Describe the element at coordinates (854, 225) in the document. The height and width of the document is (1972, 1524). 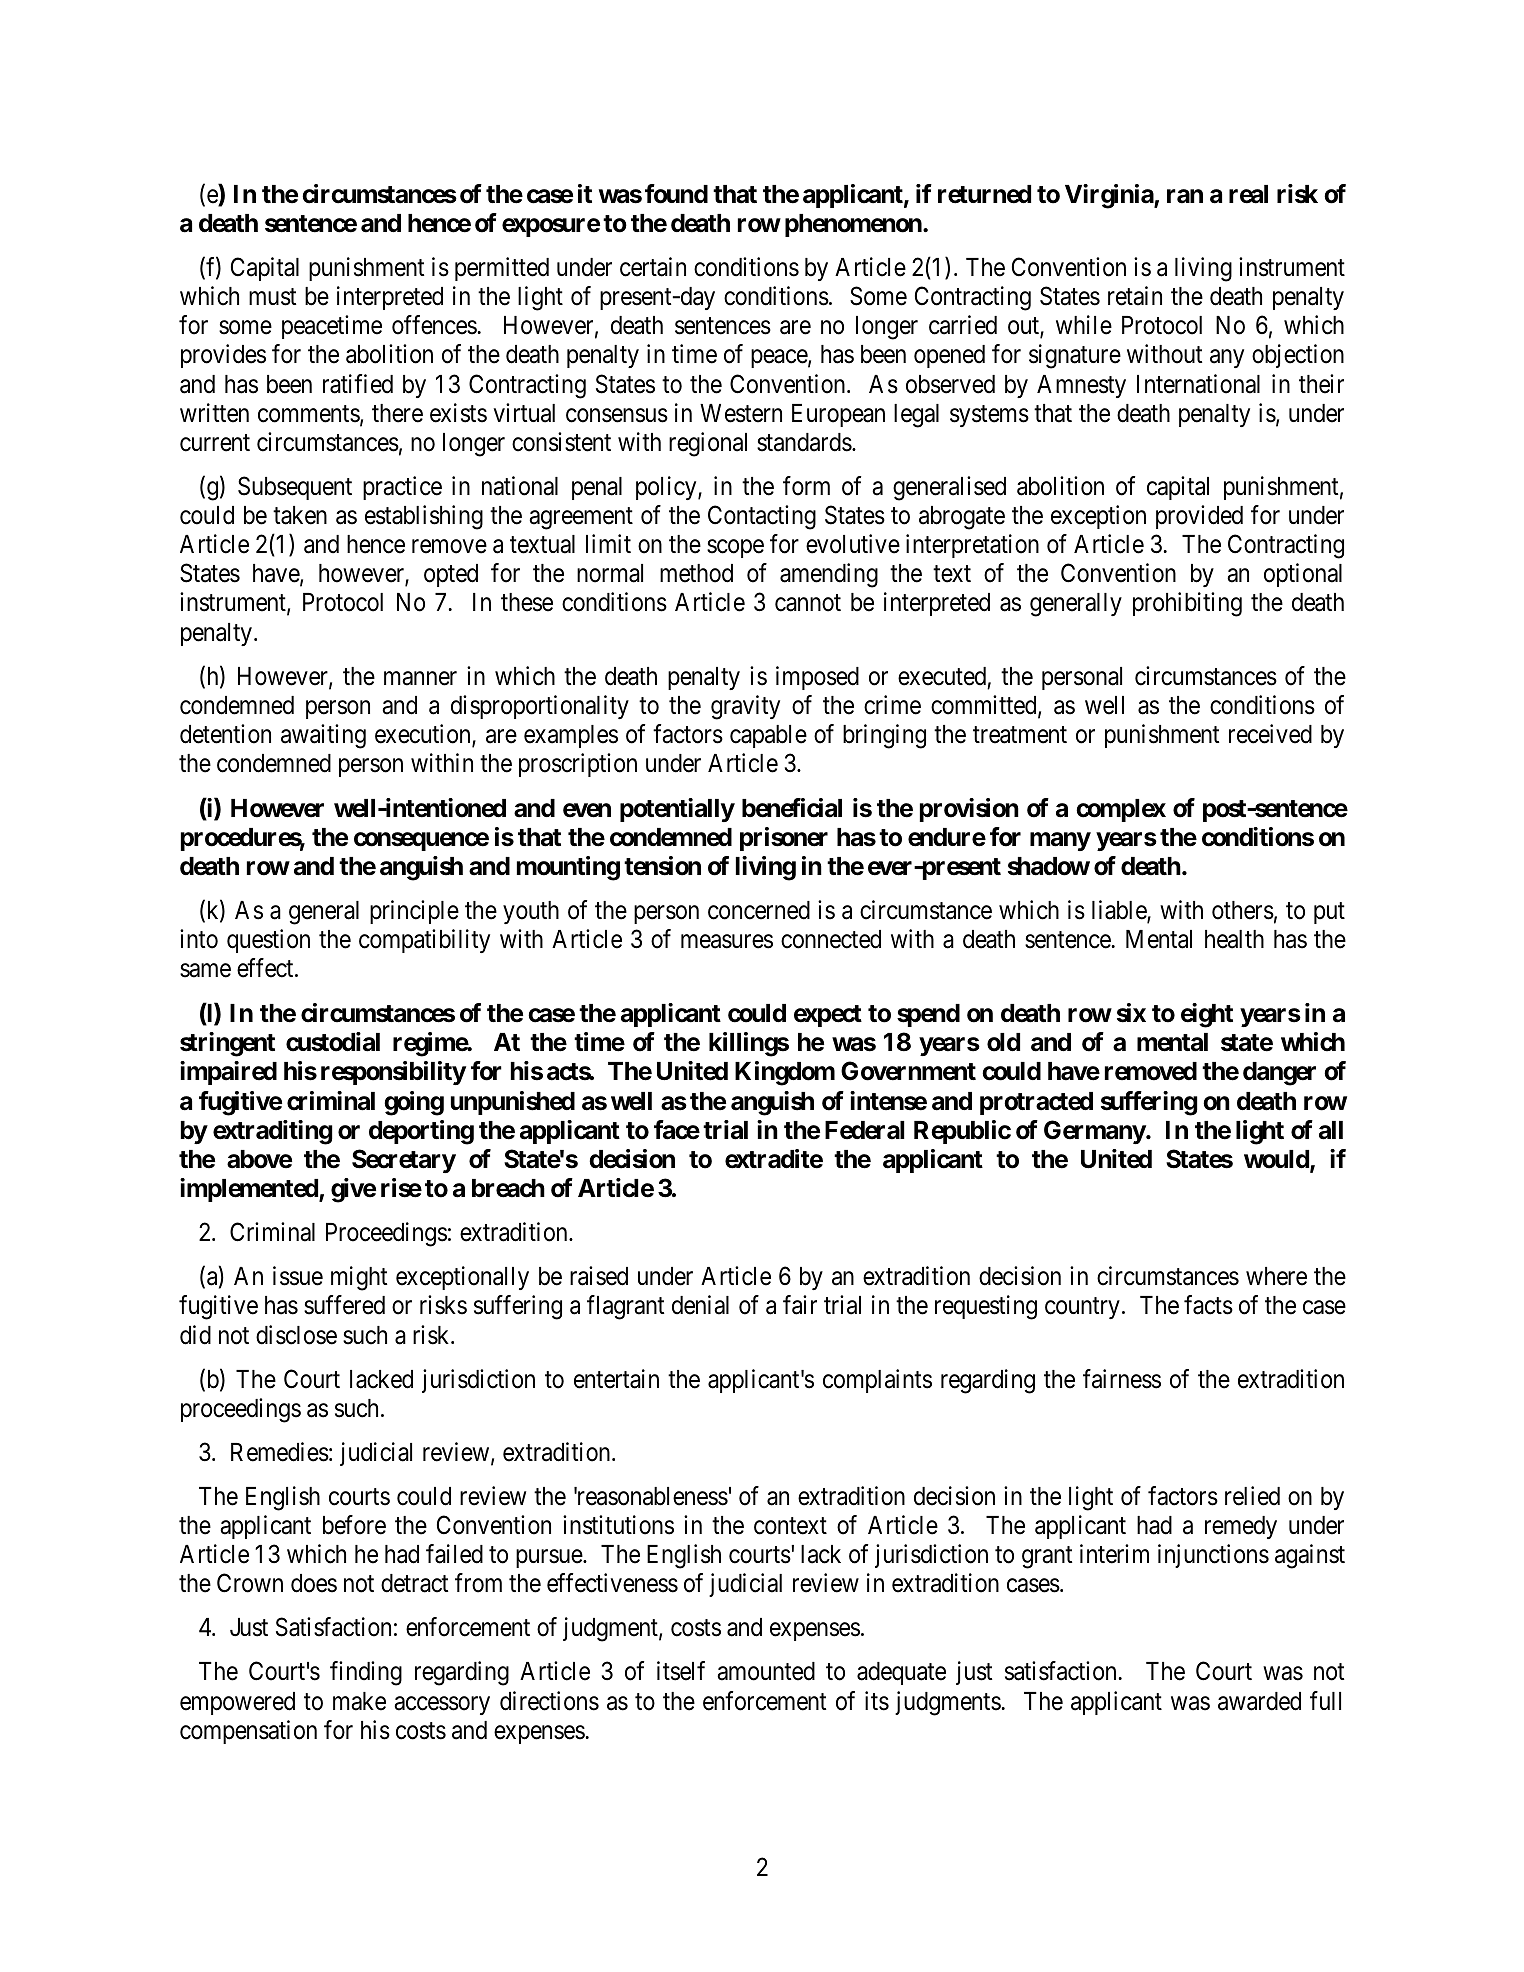
I see `phenomenon` at that location.
